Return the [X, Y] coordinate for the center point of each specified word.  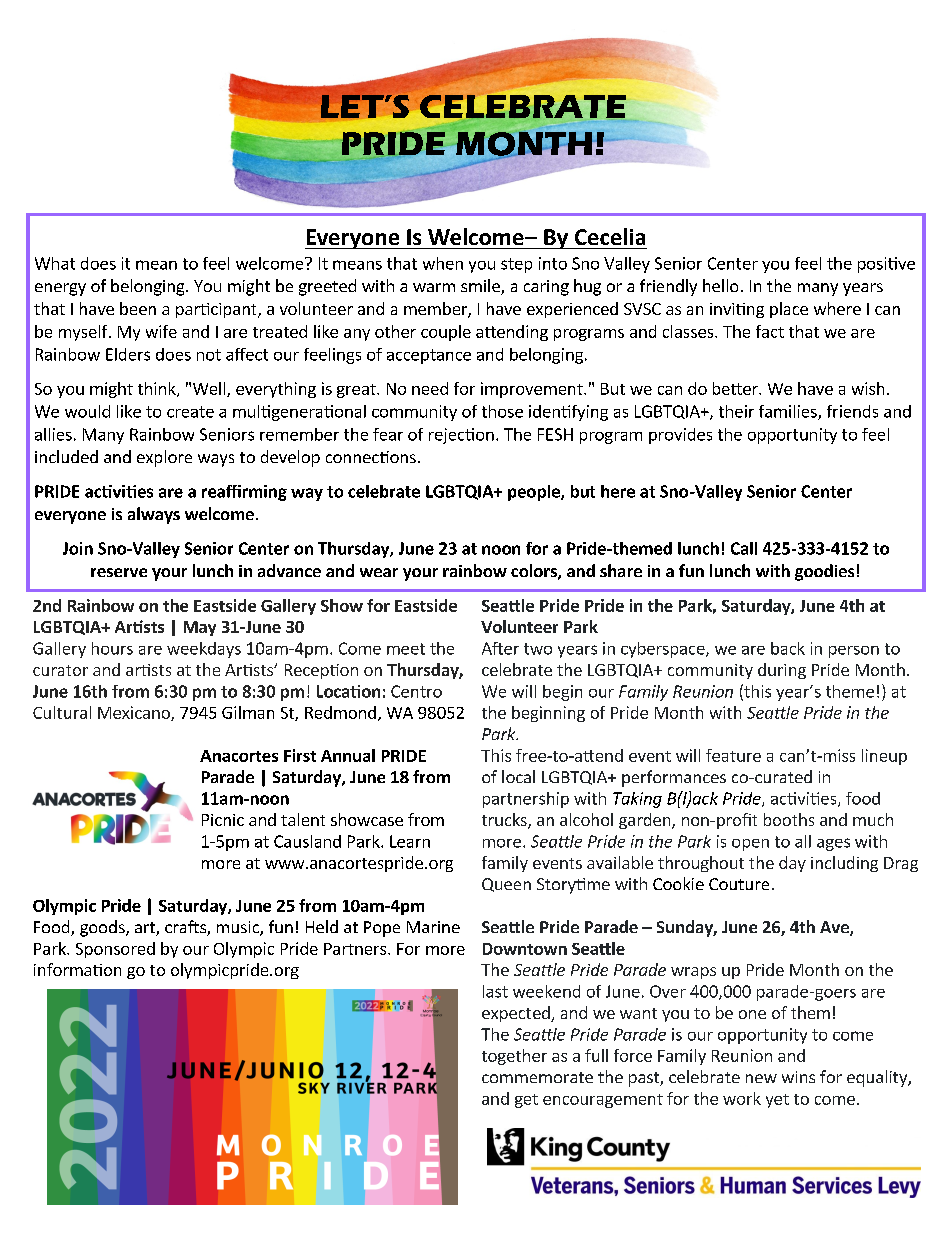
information [77, 969]
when [443, 263]
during [782, 671]
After [500, 648]
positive [886, 265]
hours [112, 648]
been [138, 308]
